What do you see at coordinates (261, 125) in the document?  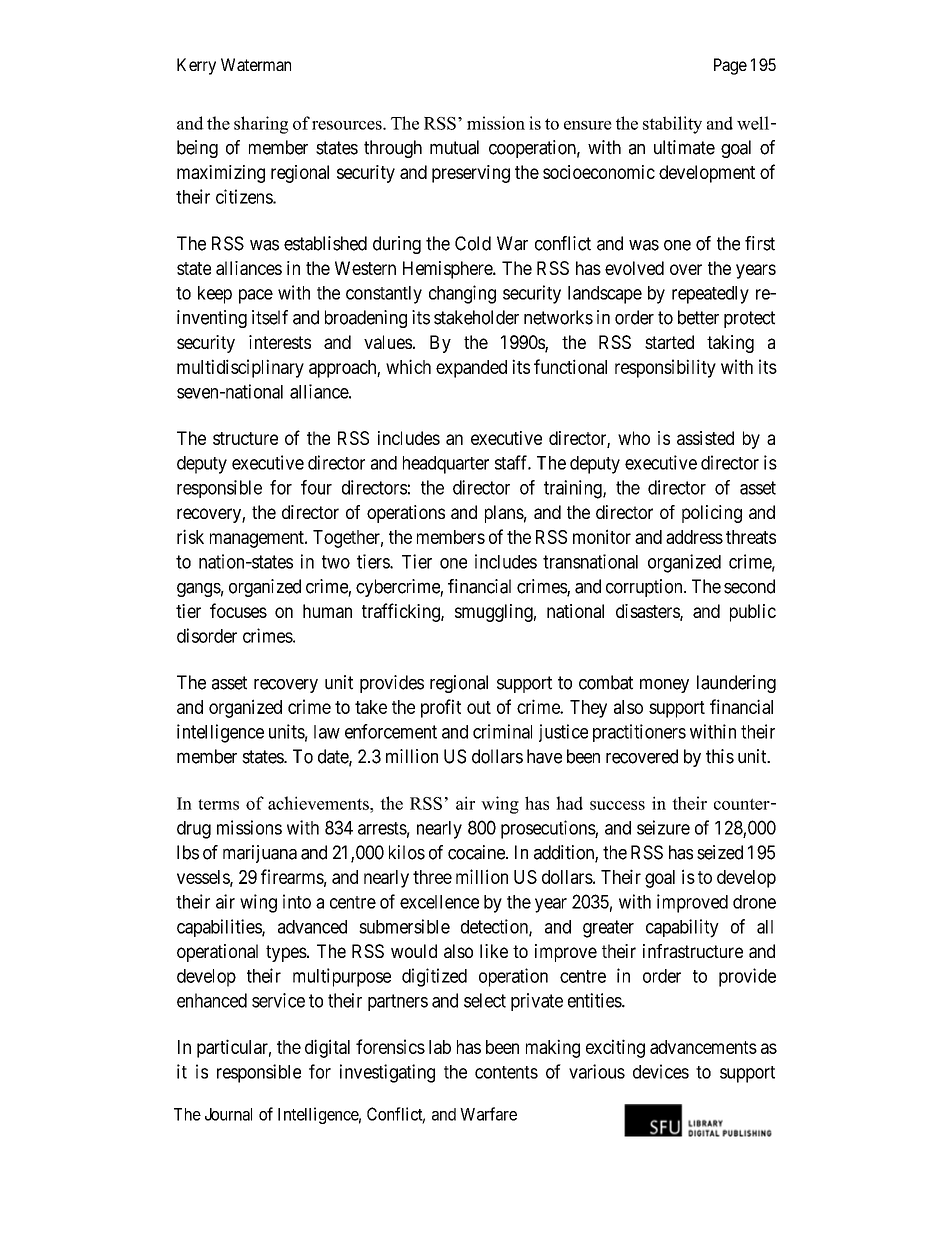 I see `sharing` at bounding box center [261, 125].
